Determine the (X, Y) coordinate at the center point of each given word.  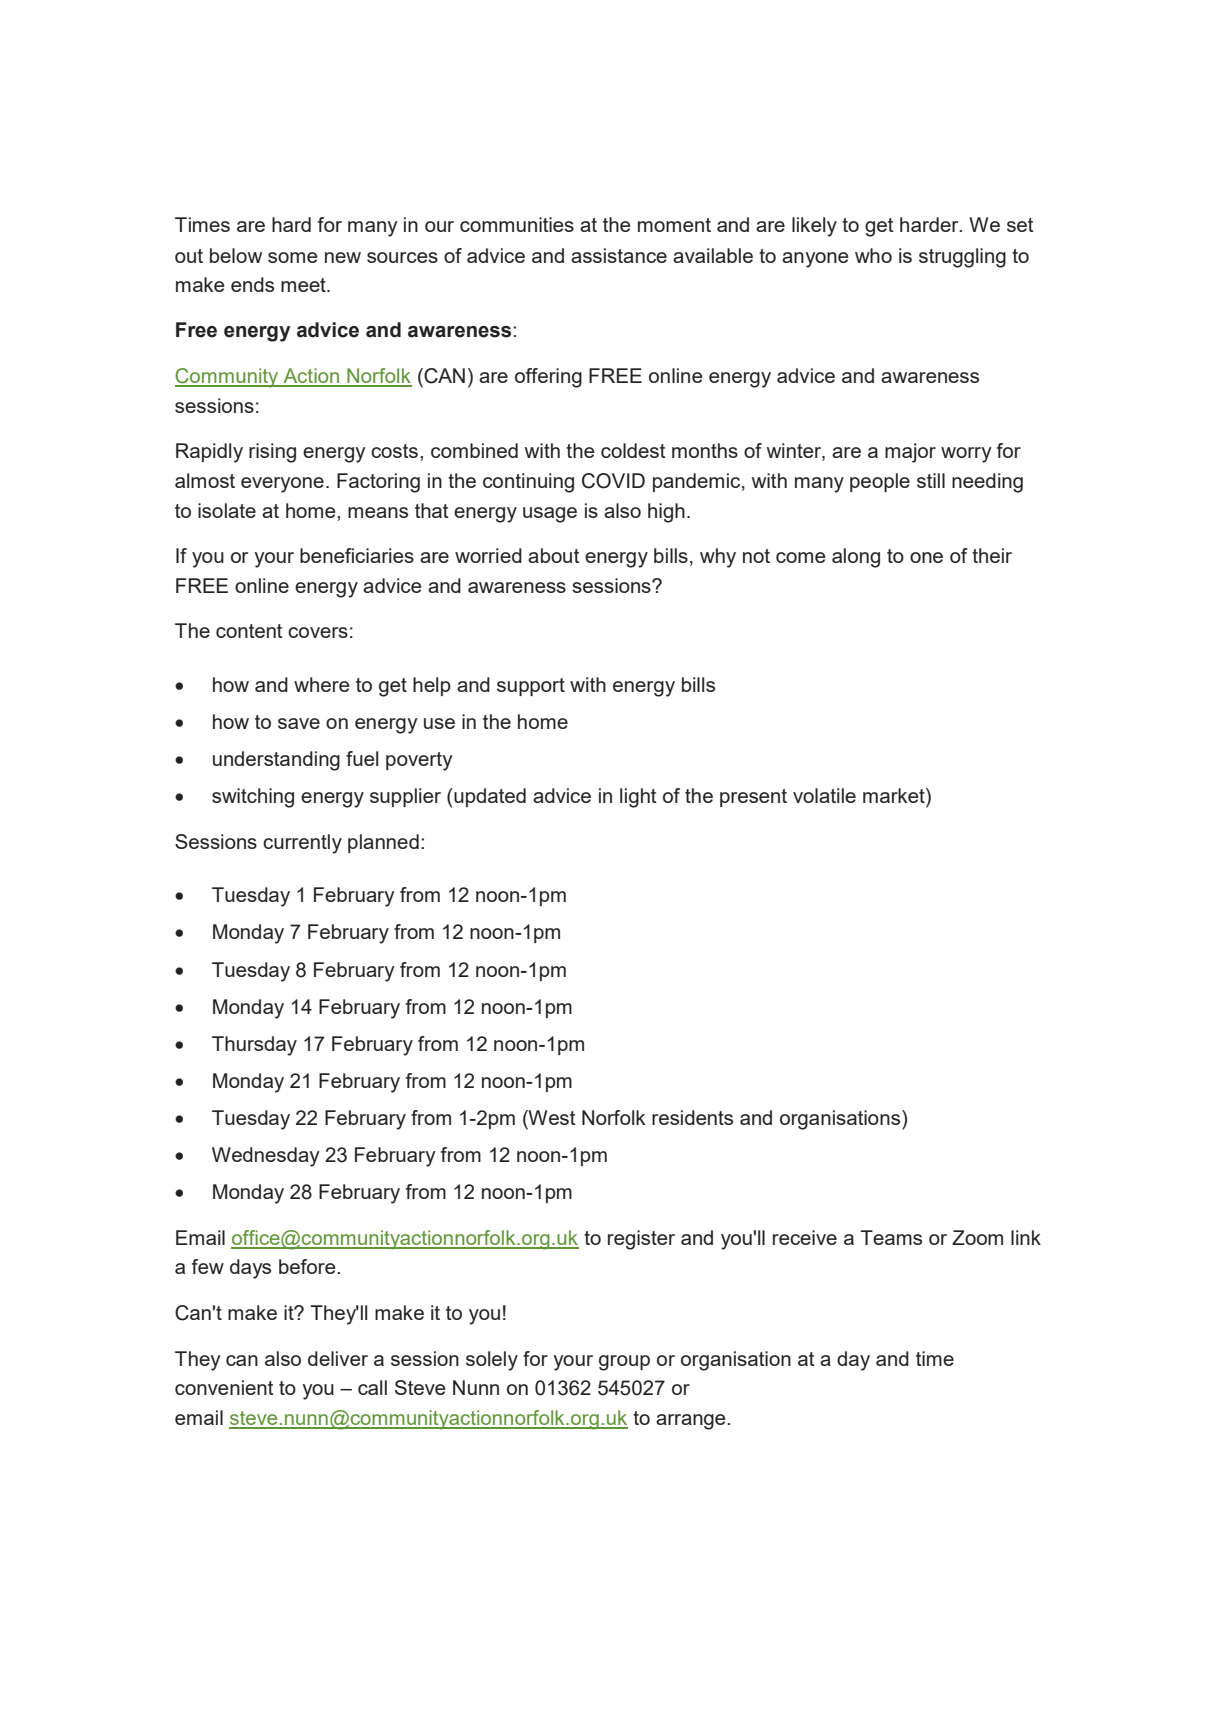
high (666, 513)
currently (302, 844)
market (895, 795)
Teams (891, 1237)
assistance (619, 255)
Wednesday (266, 1157)
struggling (962, 258)
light (638, 798)
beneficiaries (357, 555)
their (992, 555)
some (293, 257)
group (624, 1363)
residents (692, 1117)
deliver (338, 1358)
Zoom (977, 1237)
